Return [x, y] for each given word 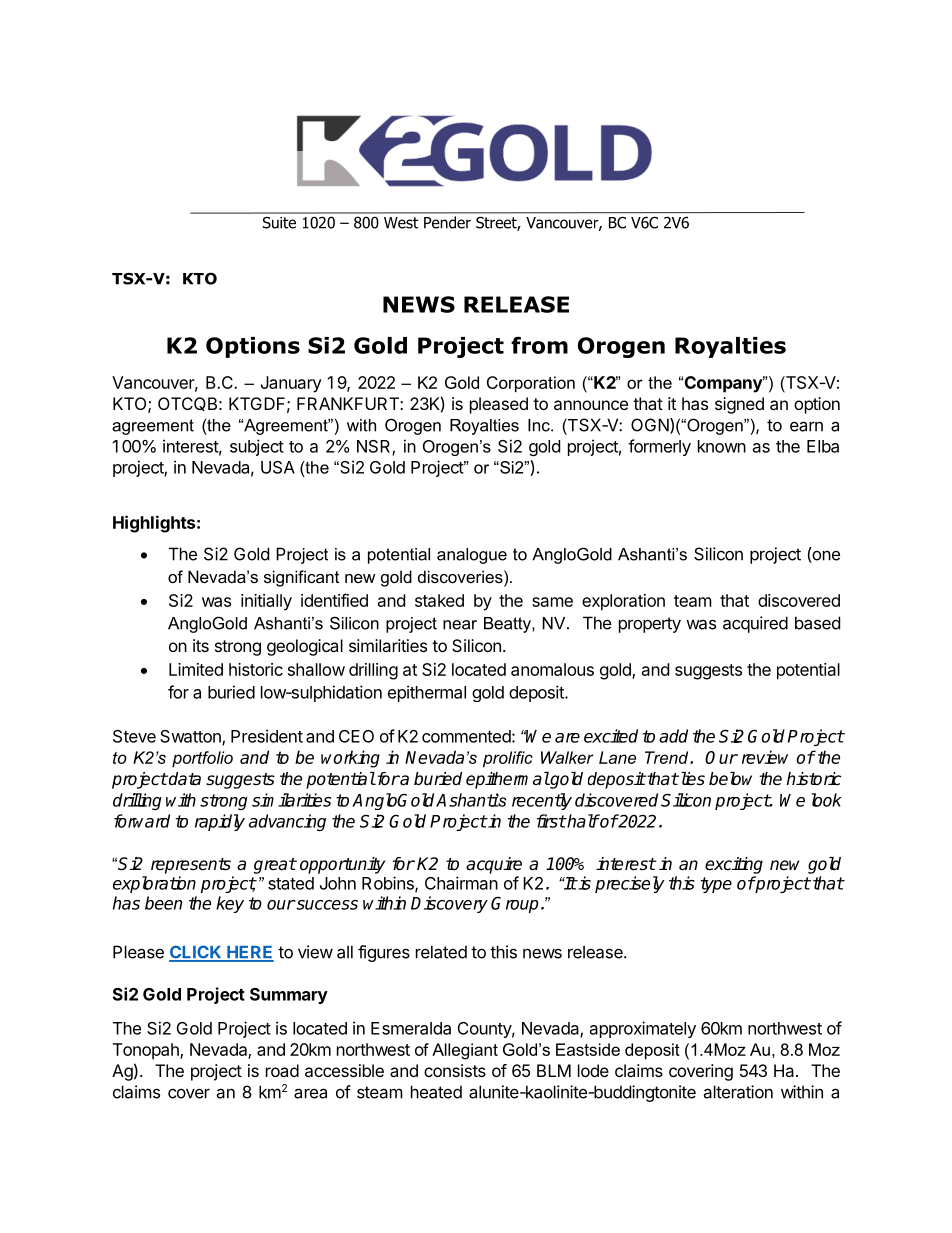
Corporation [531, 384]
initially [266, 602]
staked [439, 600]
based [817, 623]
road [282, 1070]
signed [739, 405]
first [551, 821]
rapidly [220, 822]
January [291, 384]
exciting [734, 865]
